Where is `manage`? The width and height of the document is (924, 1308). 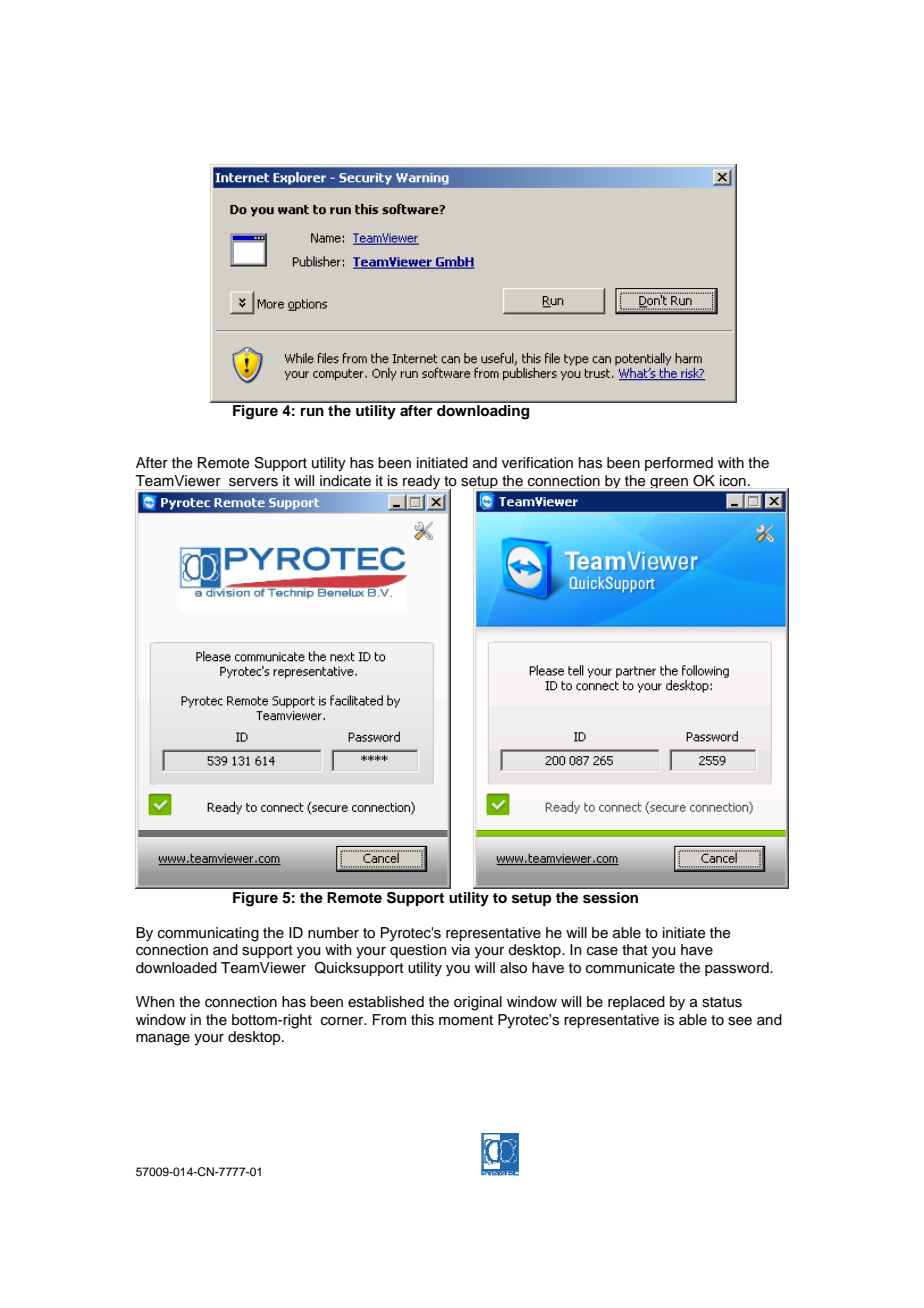 manage is located at coordinates (163, 1040).
